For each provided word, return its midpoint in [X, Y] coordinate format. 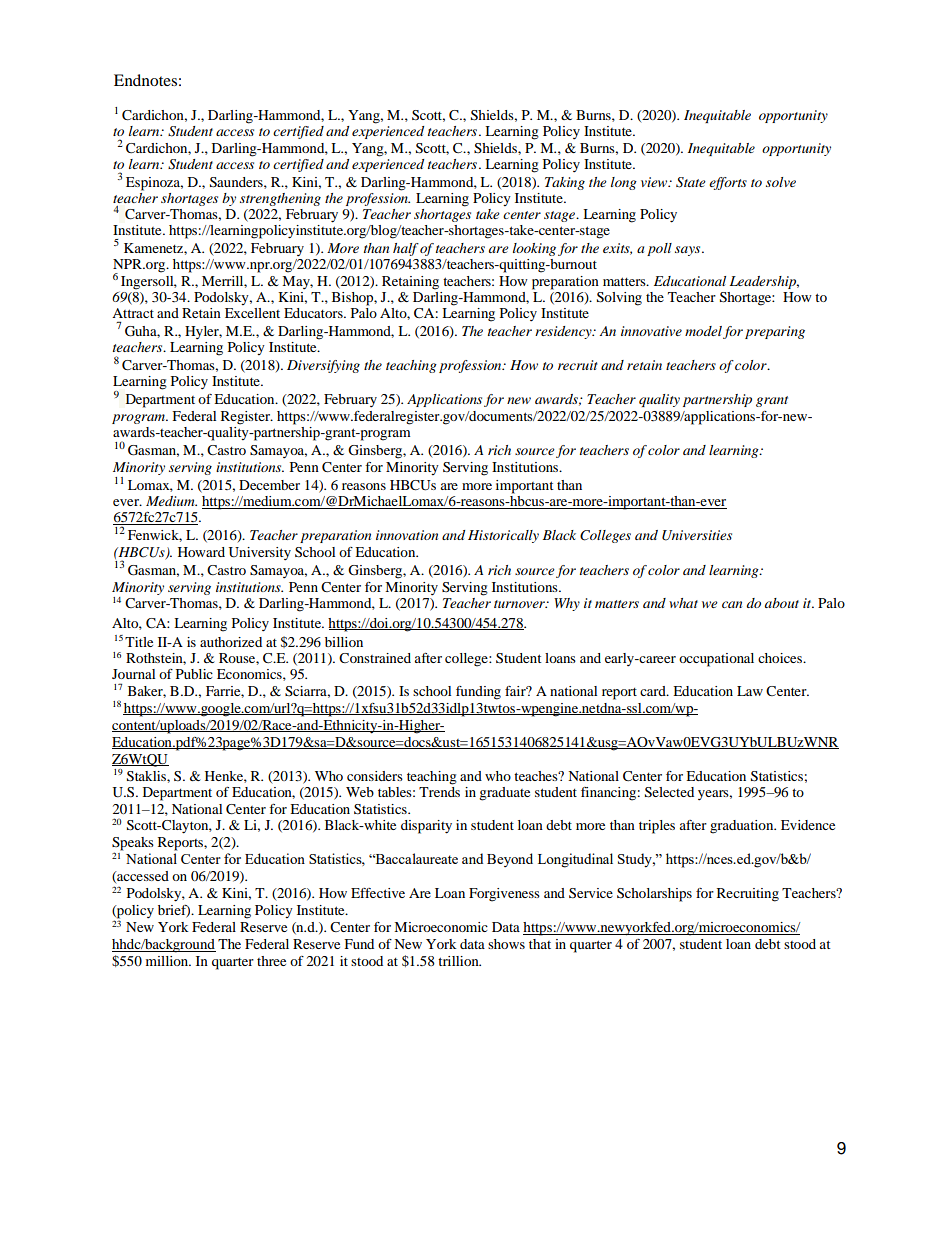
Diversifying [323, 366]
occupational [716, 660]
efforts [728, 183]
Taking [565, 183]
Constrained [375, 658]
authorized [231, 642]
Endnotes [145, 80]
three [271, 961]
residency [564, 332]
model [703, 331]
